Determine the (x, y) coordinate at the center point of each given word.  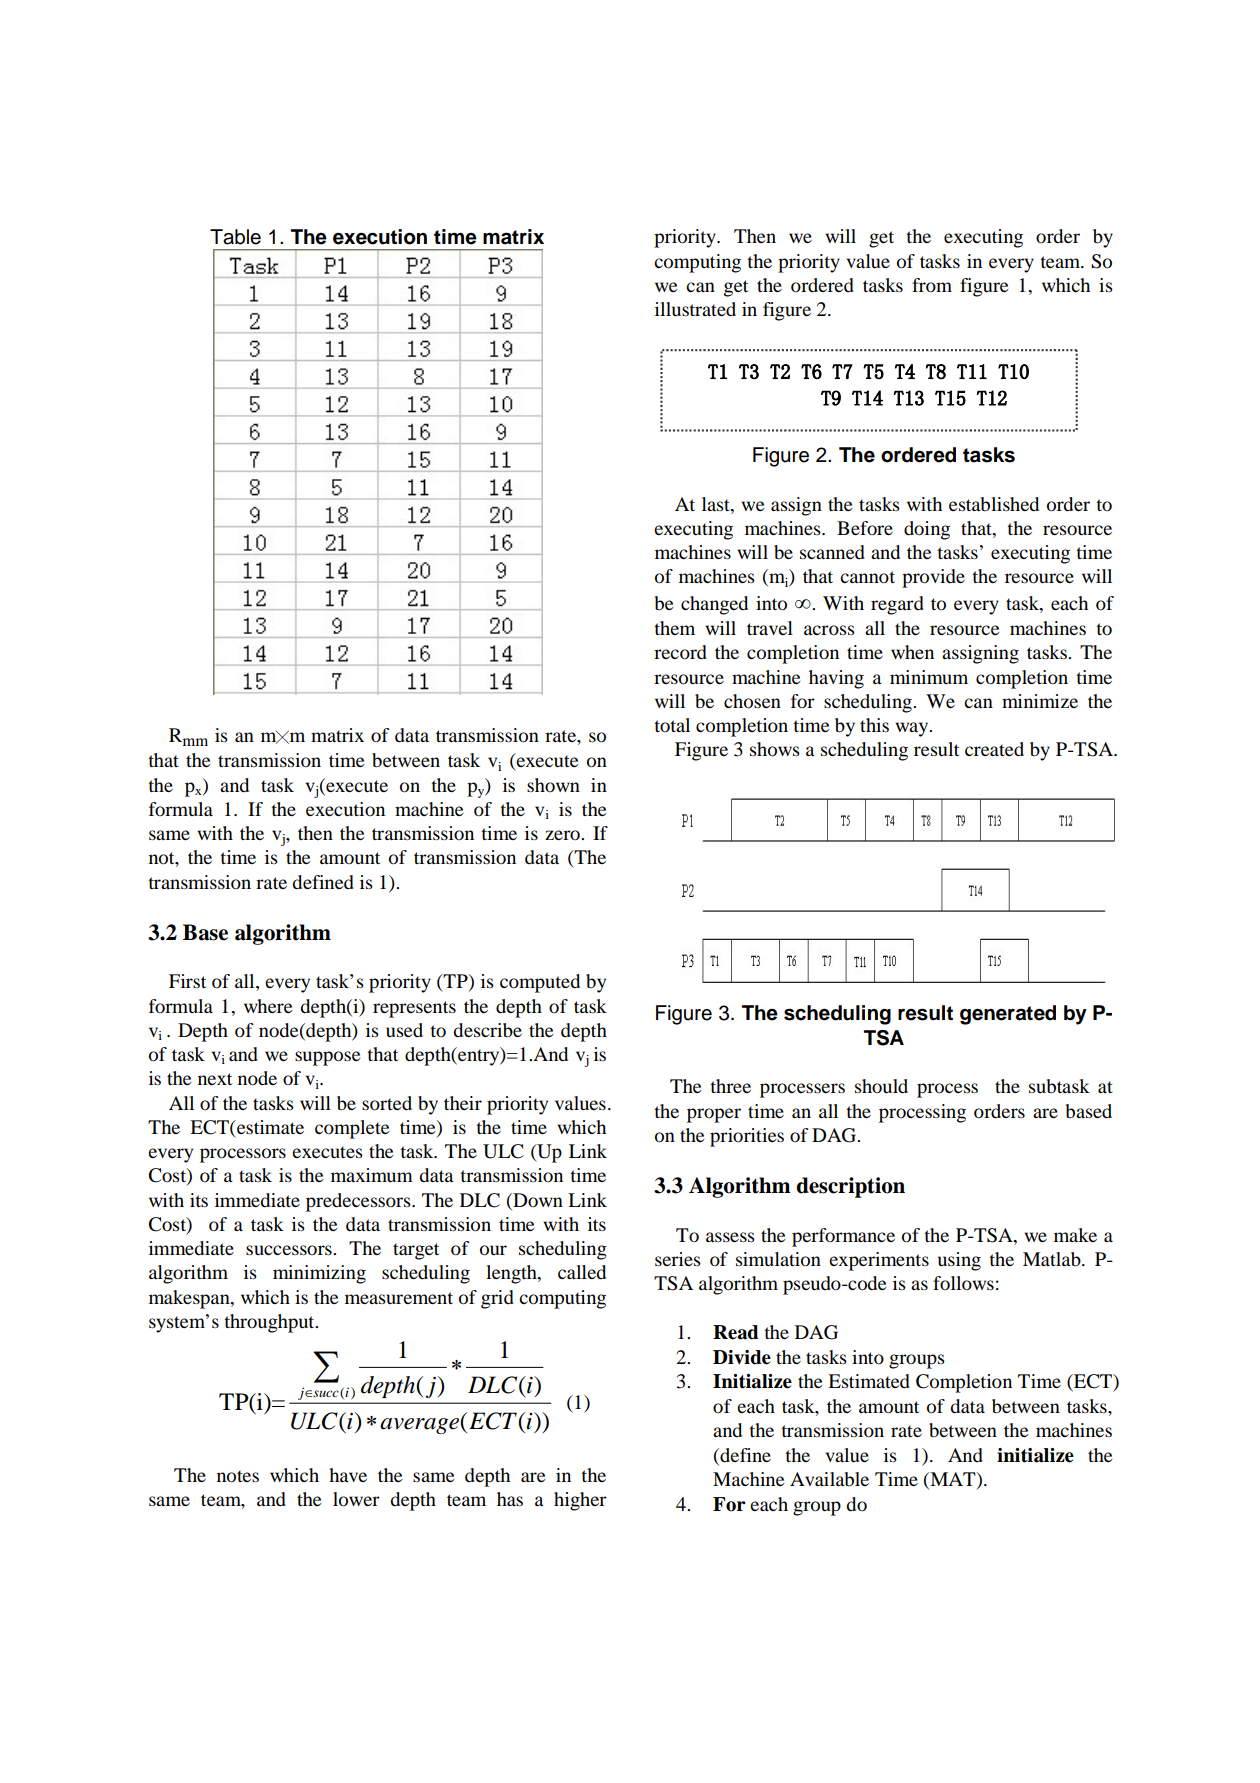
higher (580, 1501)
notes (238, 1476)
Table (235, 237)
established (994, 504)
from (932, 285)
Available (829, 1479)
